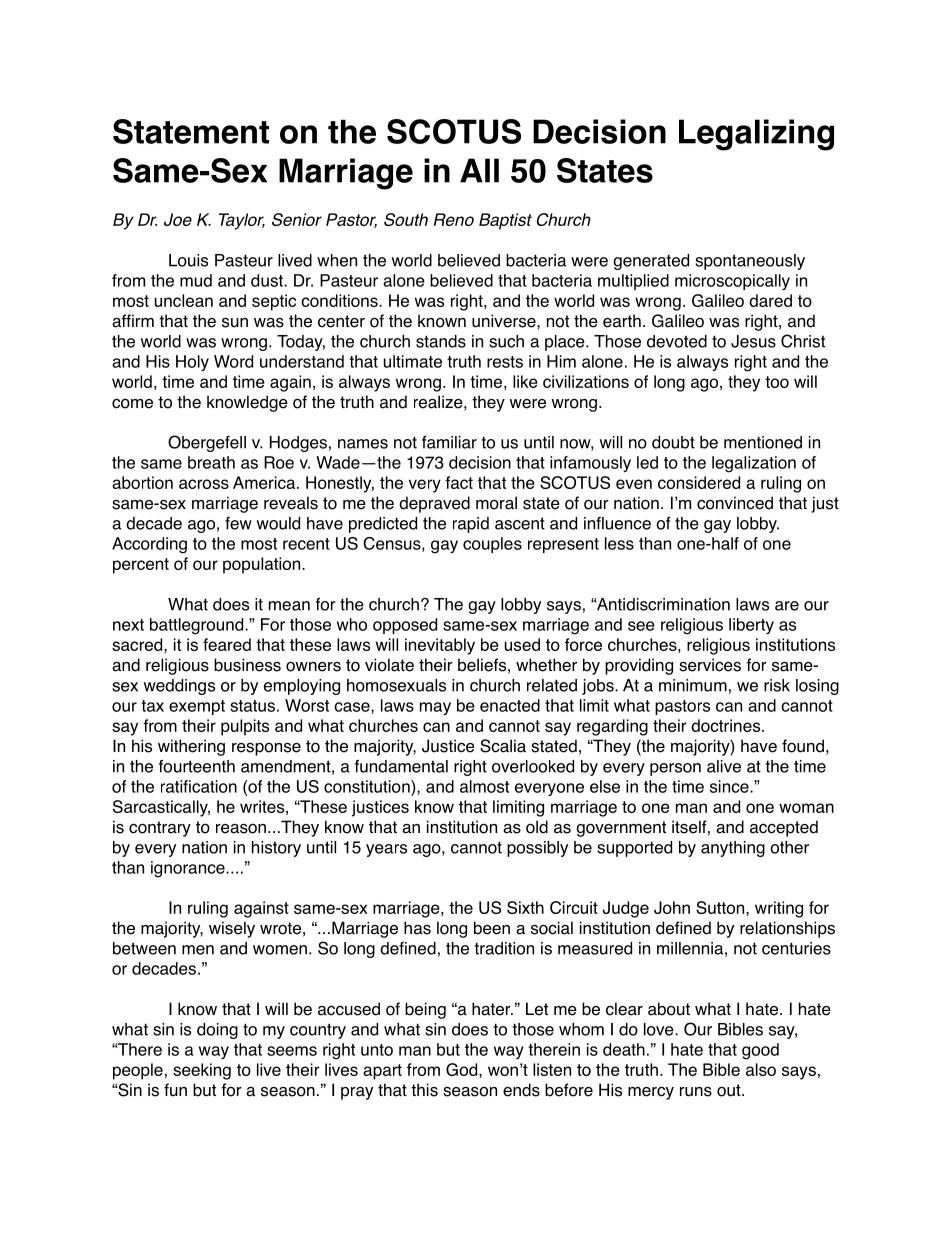 This document has width=952, height=1233. Describe the element at coordinates (751, 626) in the document. I see `liberty` at that location.
